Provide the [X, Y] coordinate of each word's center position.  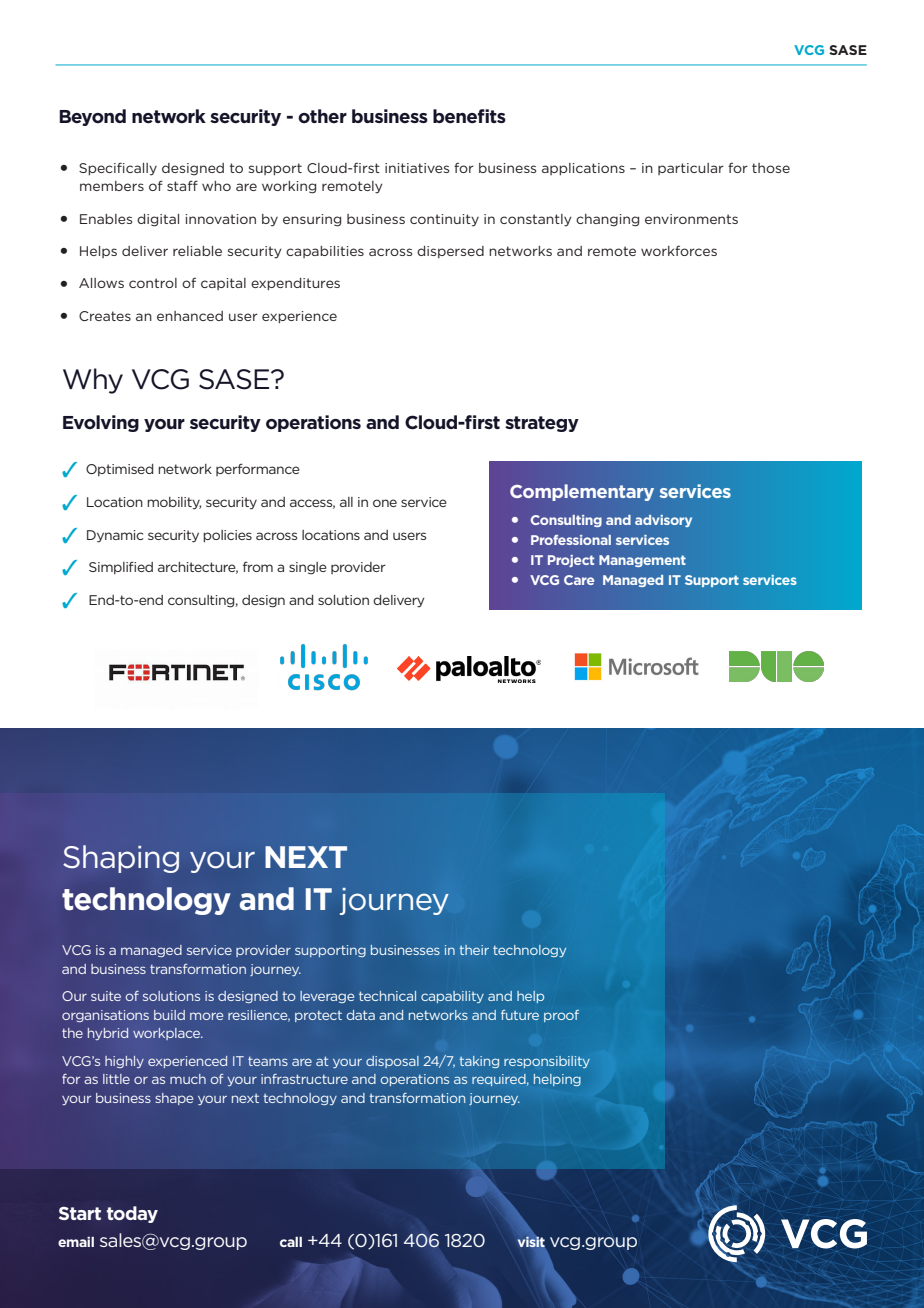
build [169, 1015]
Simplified [121, 567]
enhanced [190, 316]
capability [452, 997]
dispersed [450, 252]
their [474, 950]
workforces [679, 250]
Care [579, 580]
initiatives [417, 168]
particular [691, 169]
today [132, 1214]
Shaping [121, 859]
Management [642, 561]
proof [561, 1016]
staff [182, 185]
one [385, 503]
